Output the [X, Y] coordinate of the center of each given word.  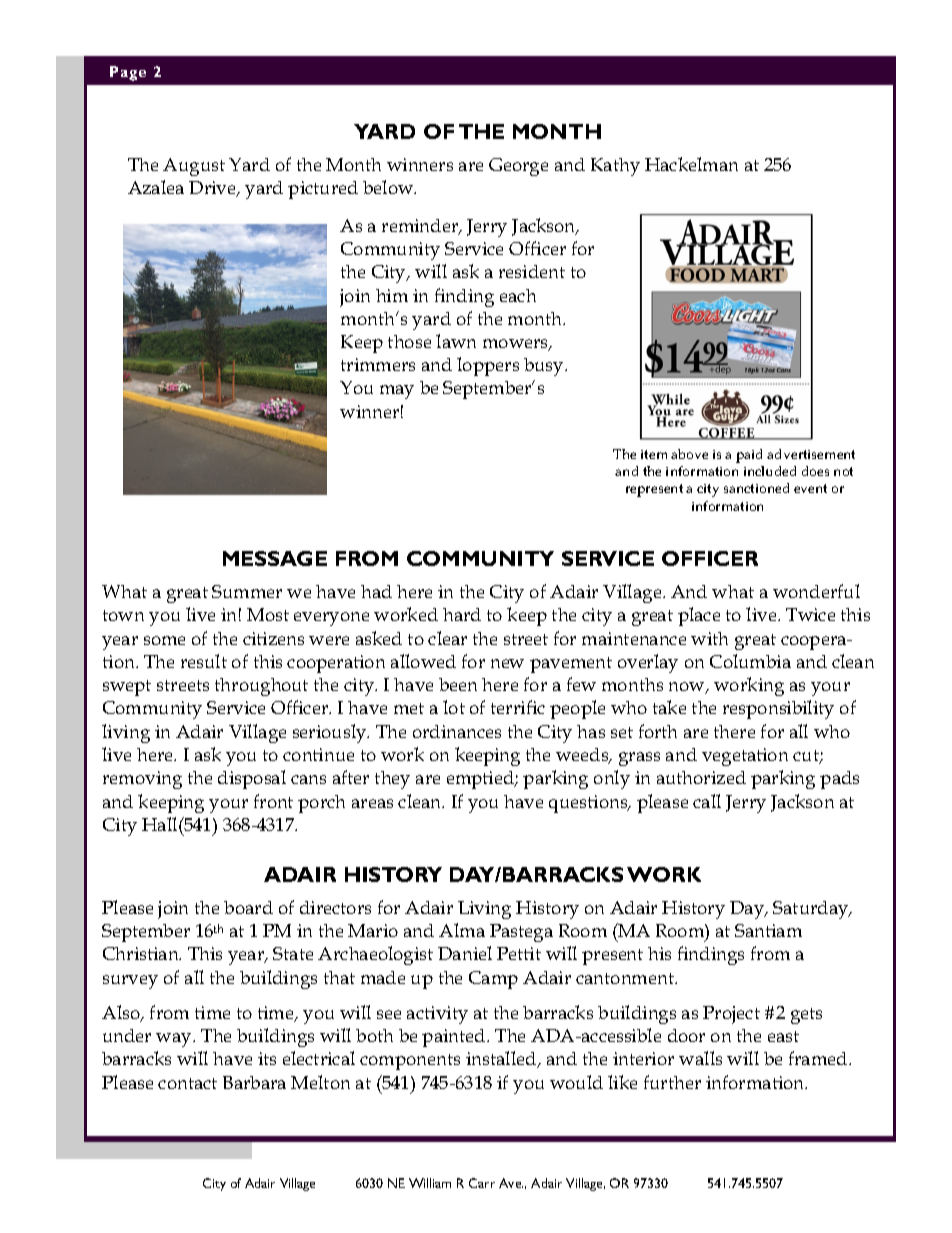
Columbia [750, 661]
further [672, 1082]
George [518, 167]
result [204, 661]
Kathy [615, 167]
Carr [482, 1183]
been [458, 684]
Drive [213, 189]
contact [187, 1083]
